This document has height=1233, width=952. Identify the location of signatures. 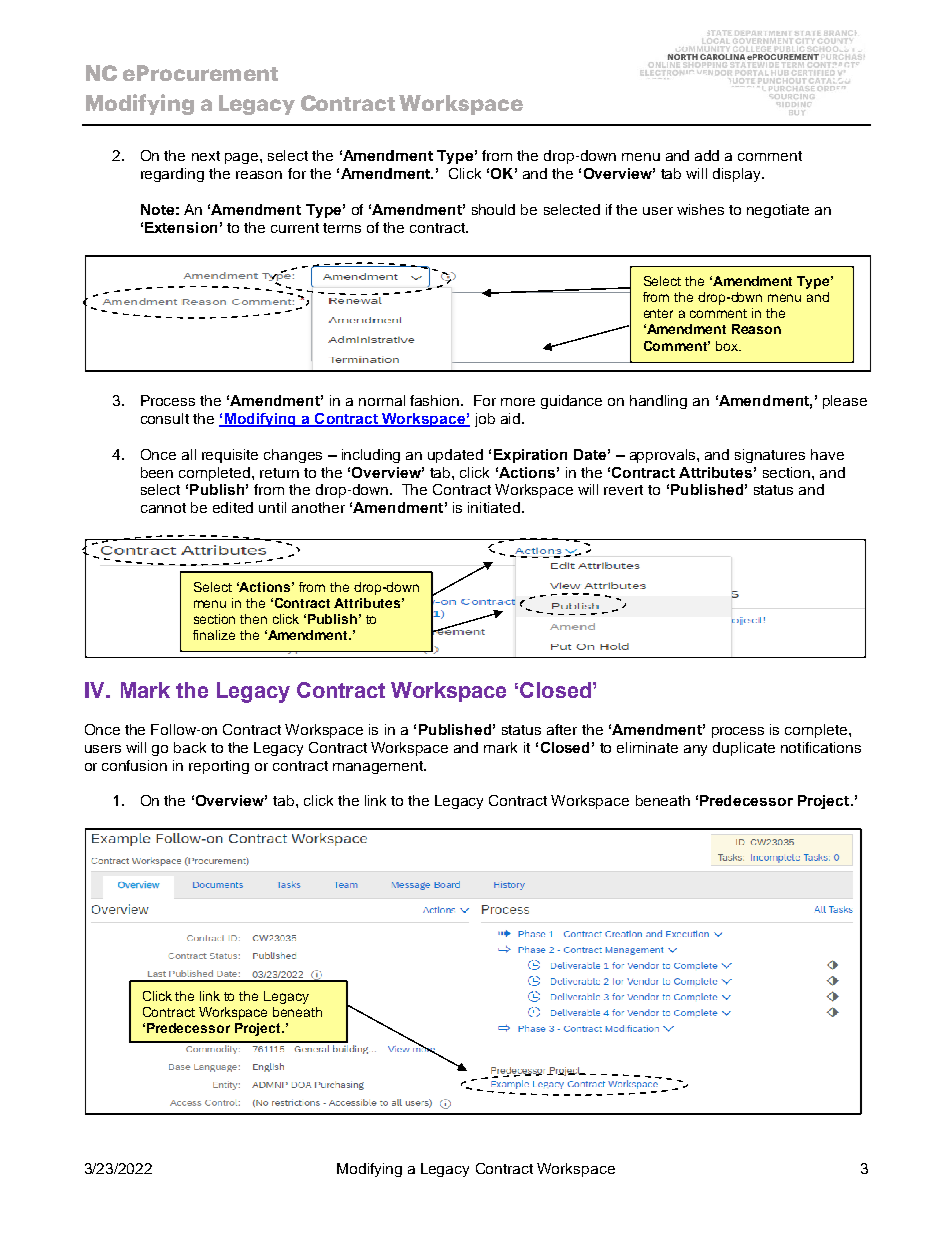
(770, 456).
